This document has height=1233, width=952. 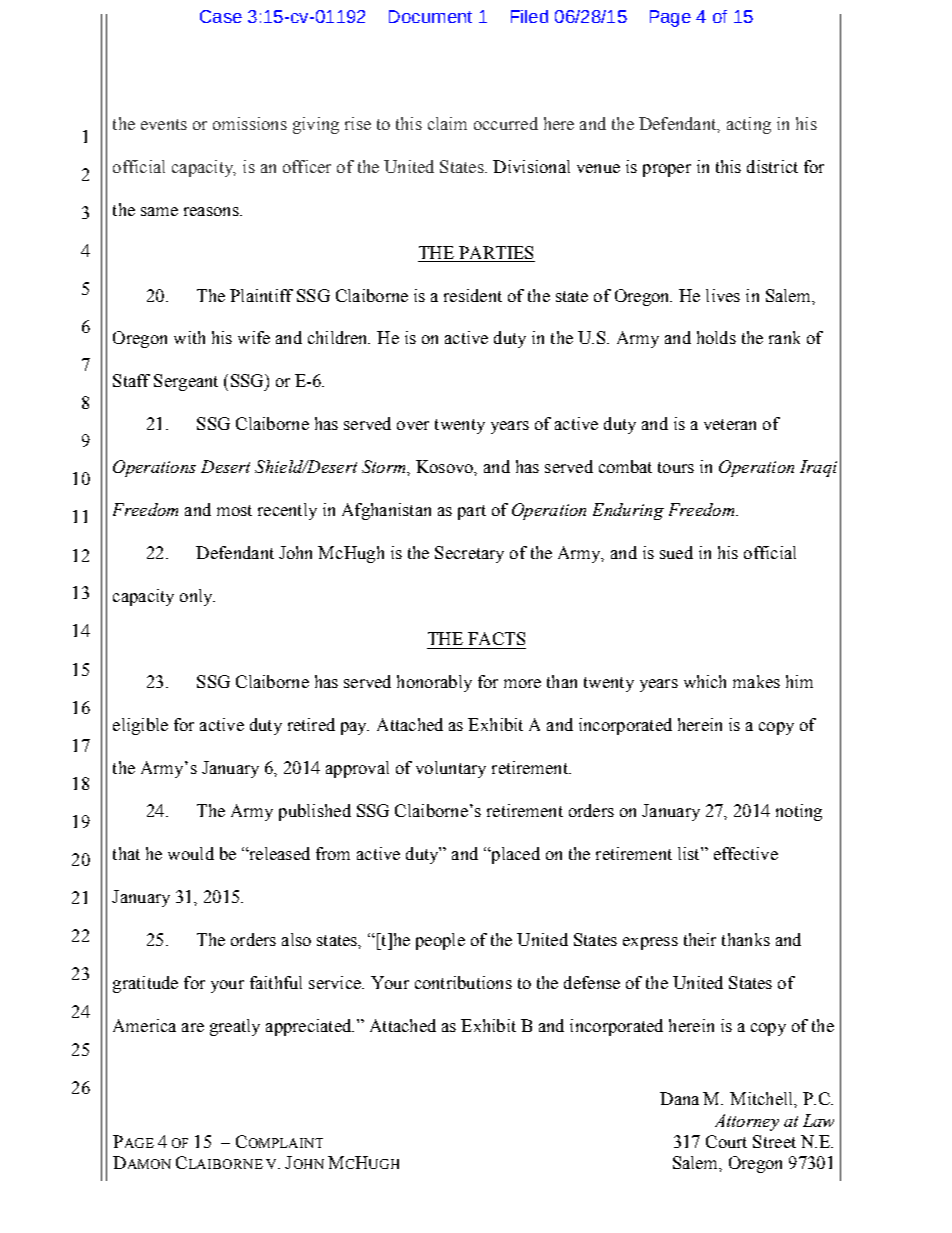 I want to click on Attorney, so click(x=747, y=1122).
